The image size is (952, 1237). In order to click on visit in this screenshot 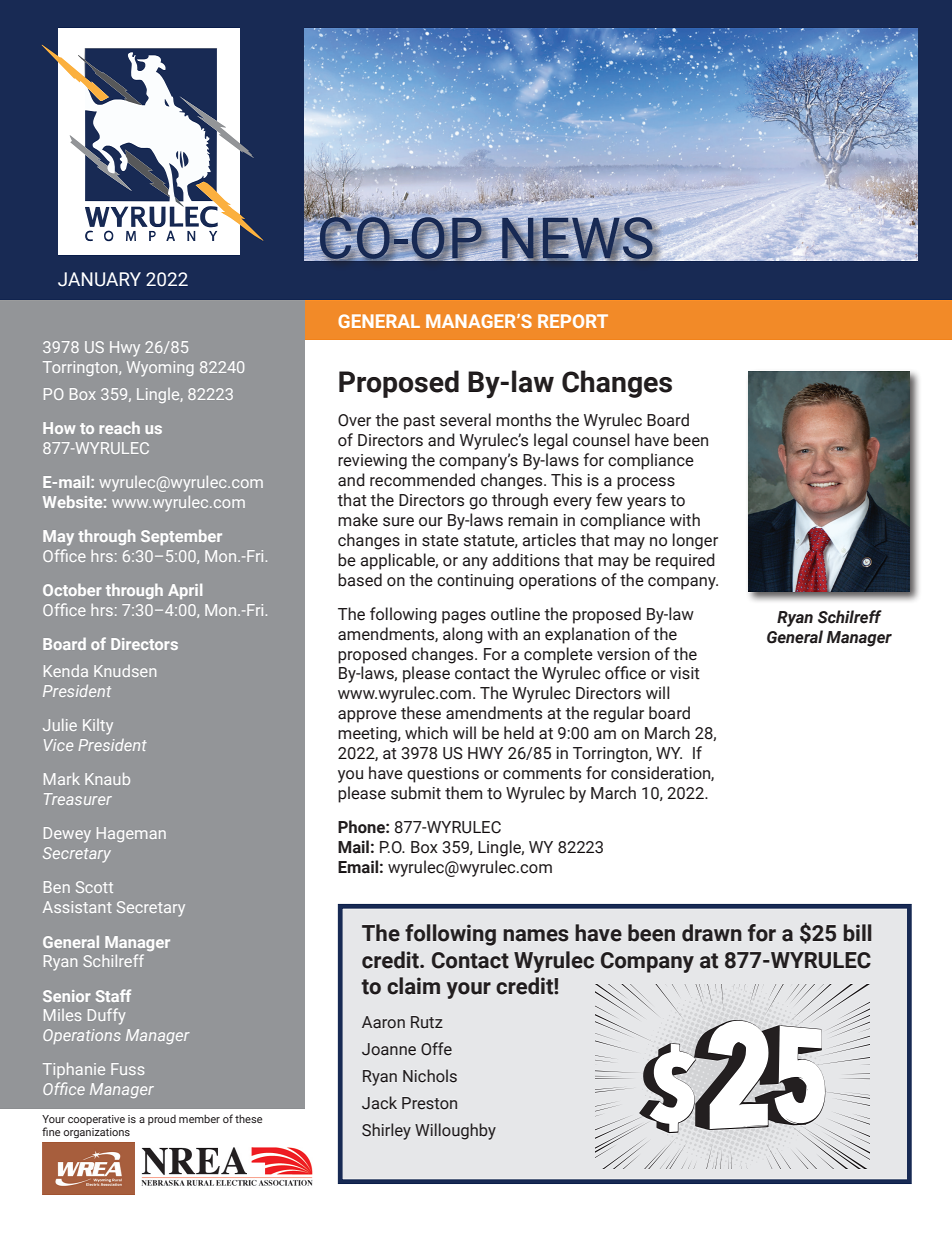, I will do `click(685, 673)`.
